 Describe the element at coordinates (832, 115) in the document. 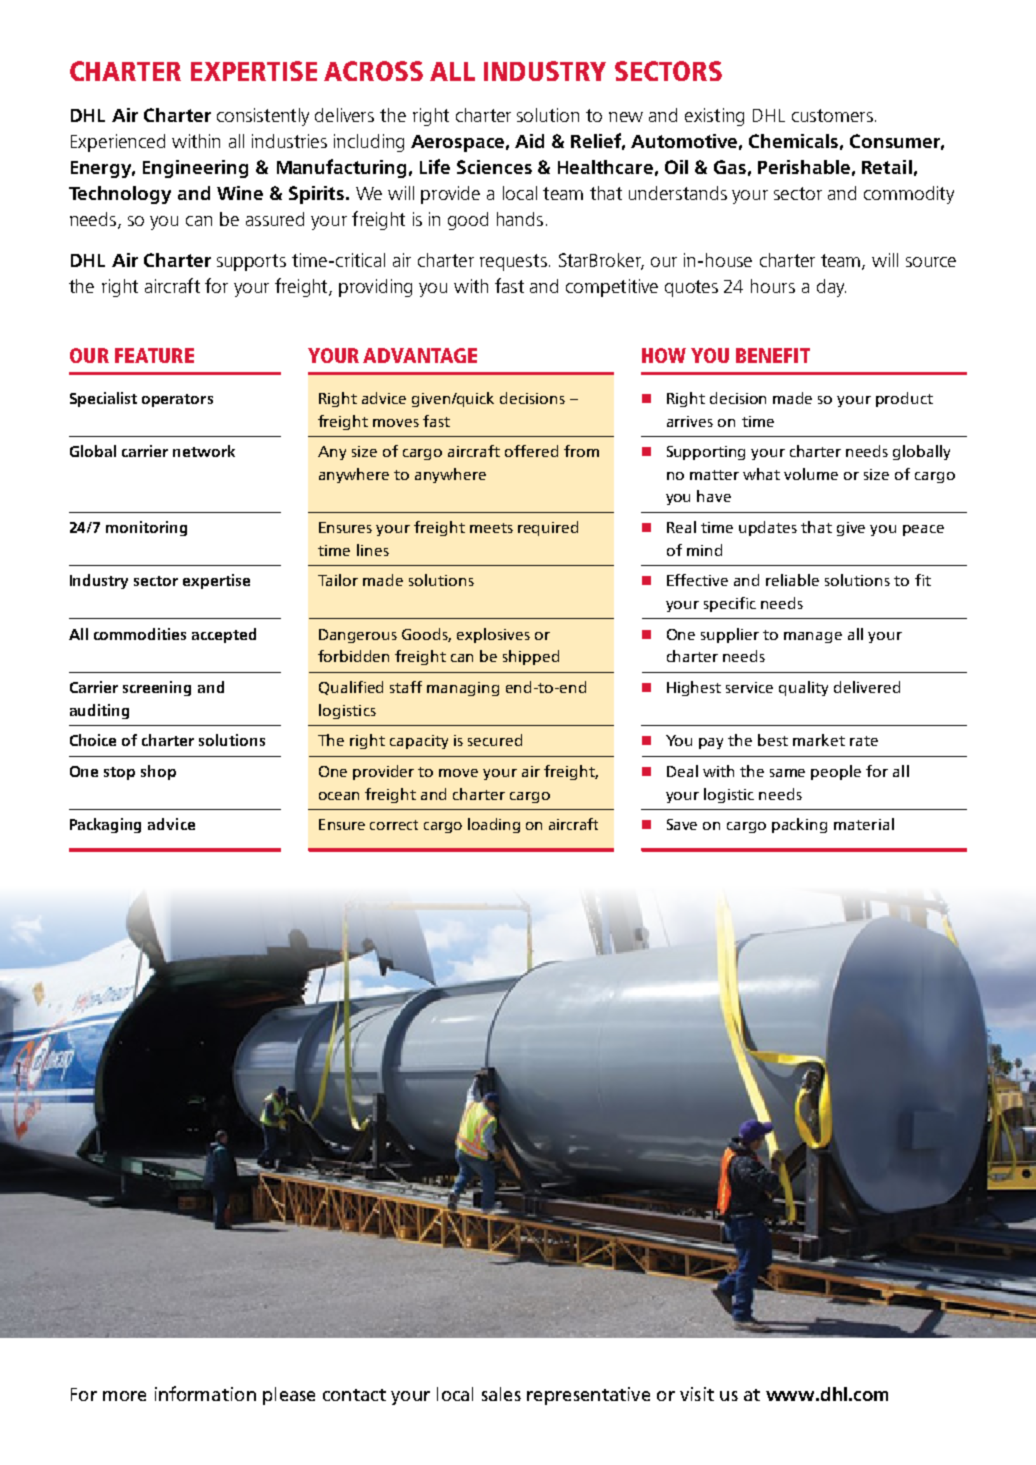

I see `customers` at that location.
